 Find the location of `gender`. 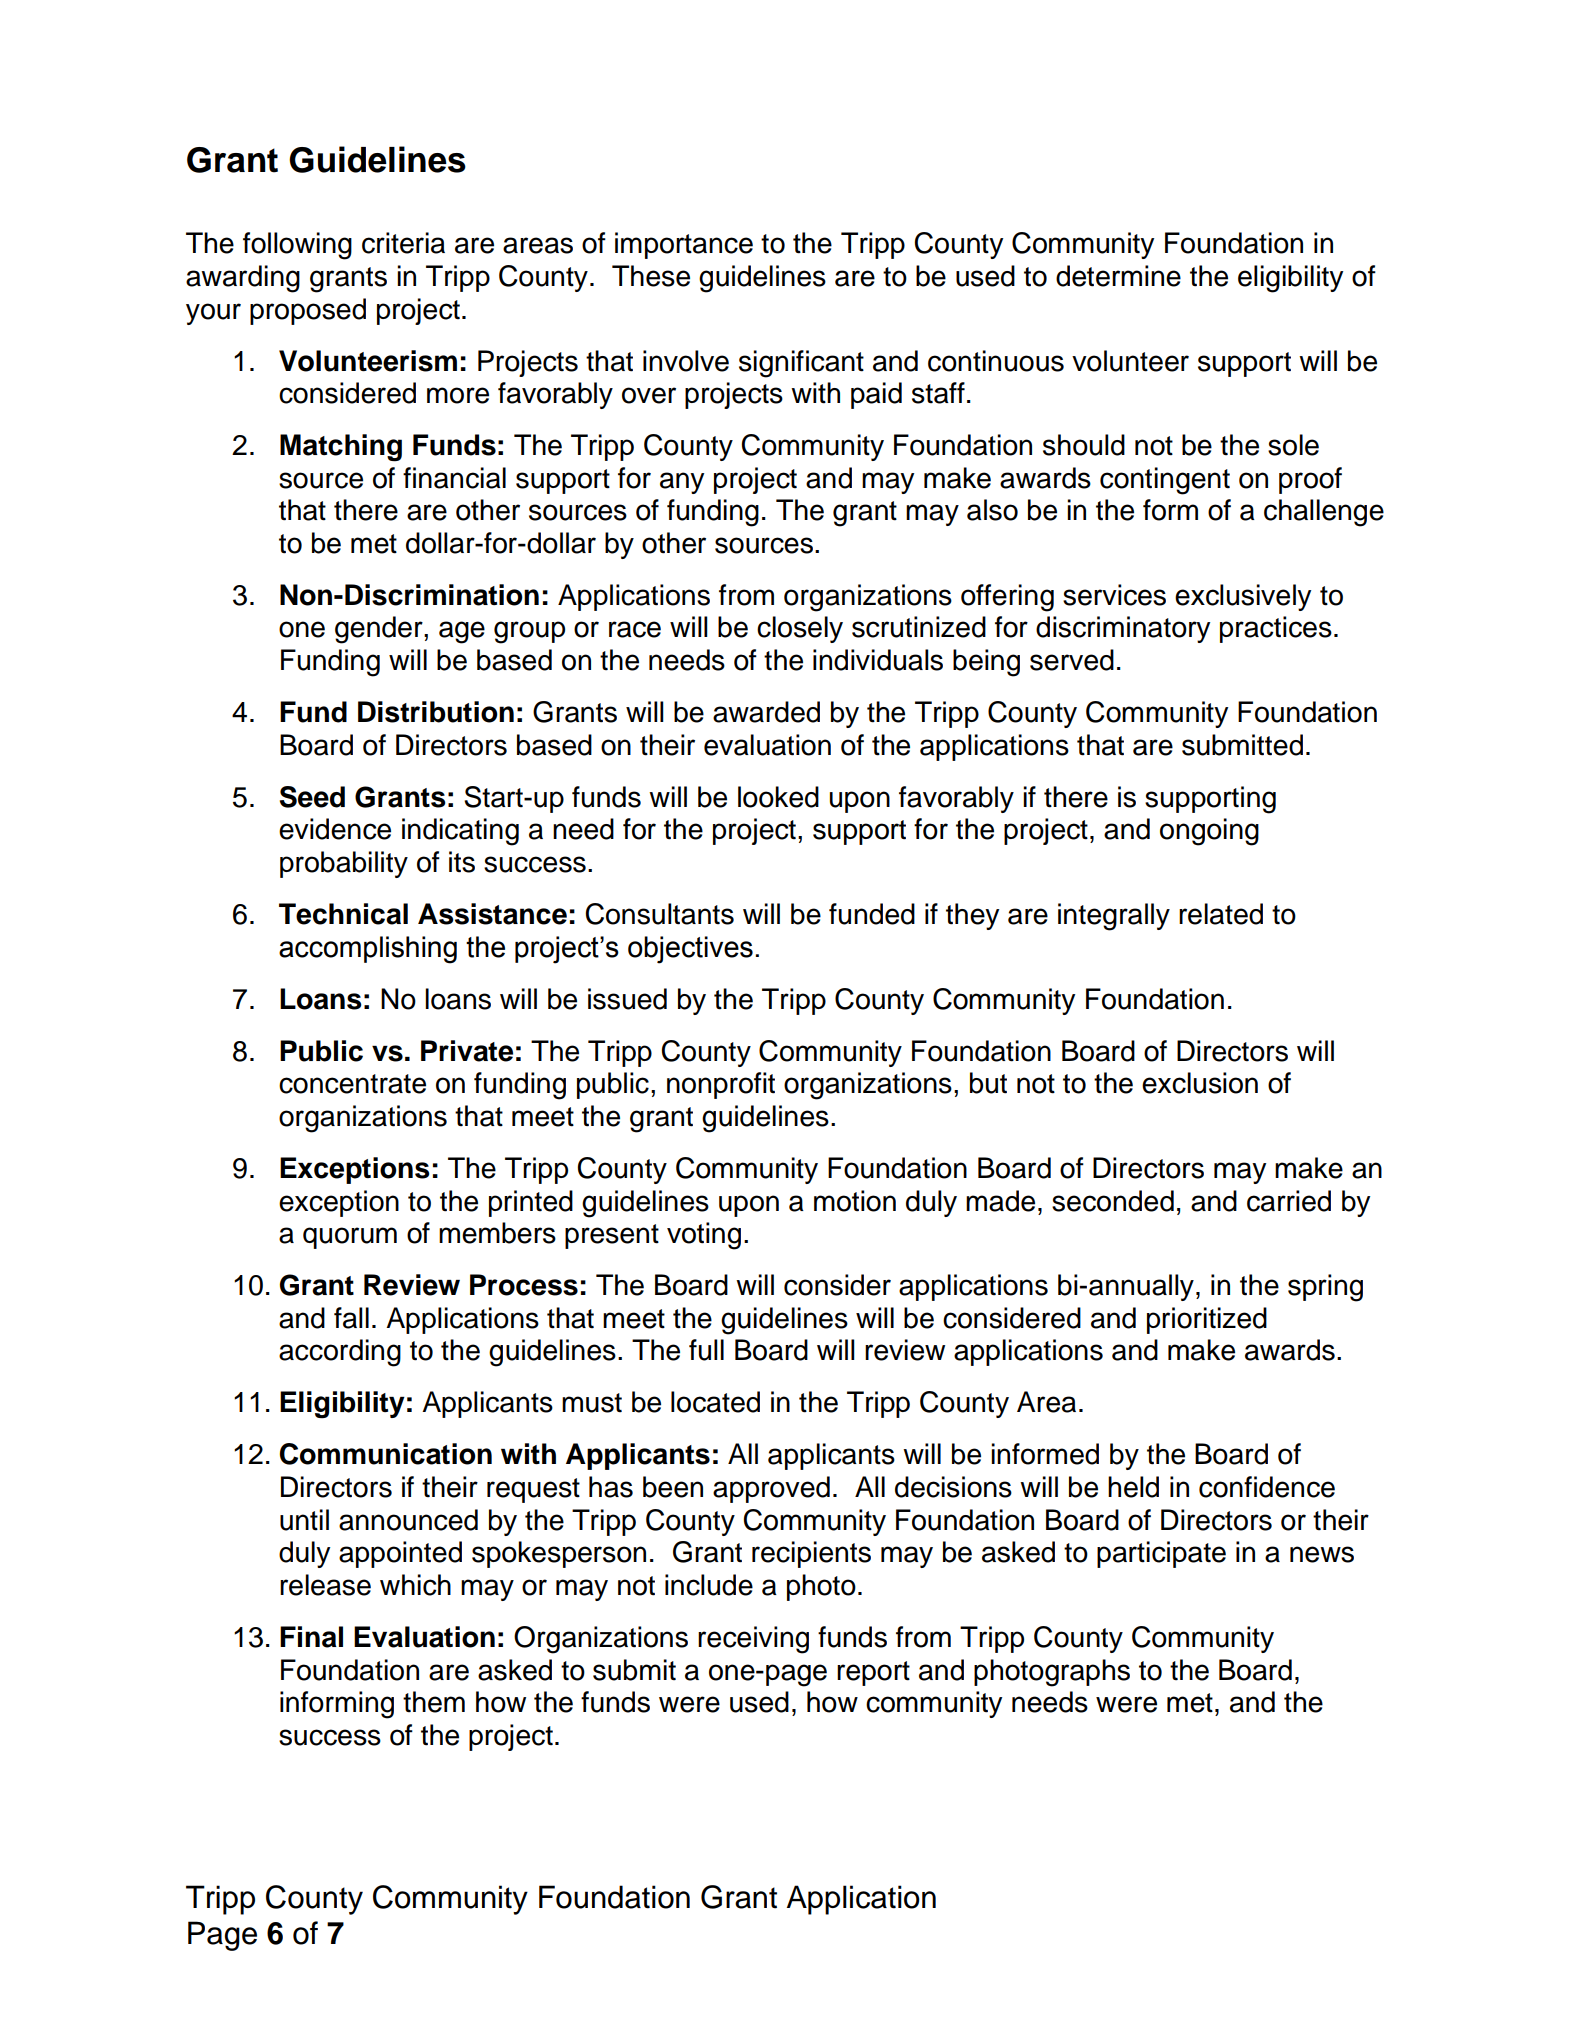

gender is located at coordinates (380, 630).
